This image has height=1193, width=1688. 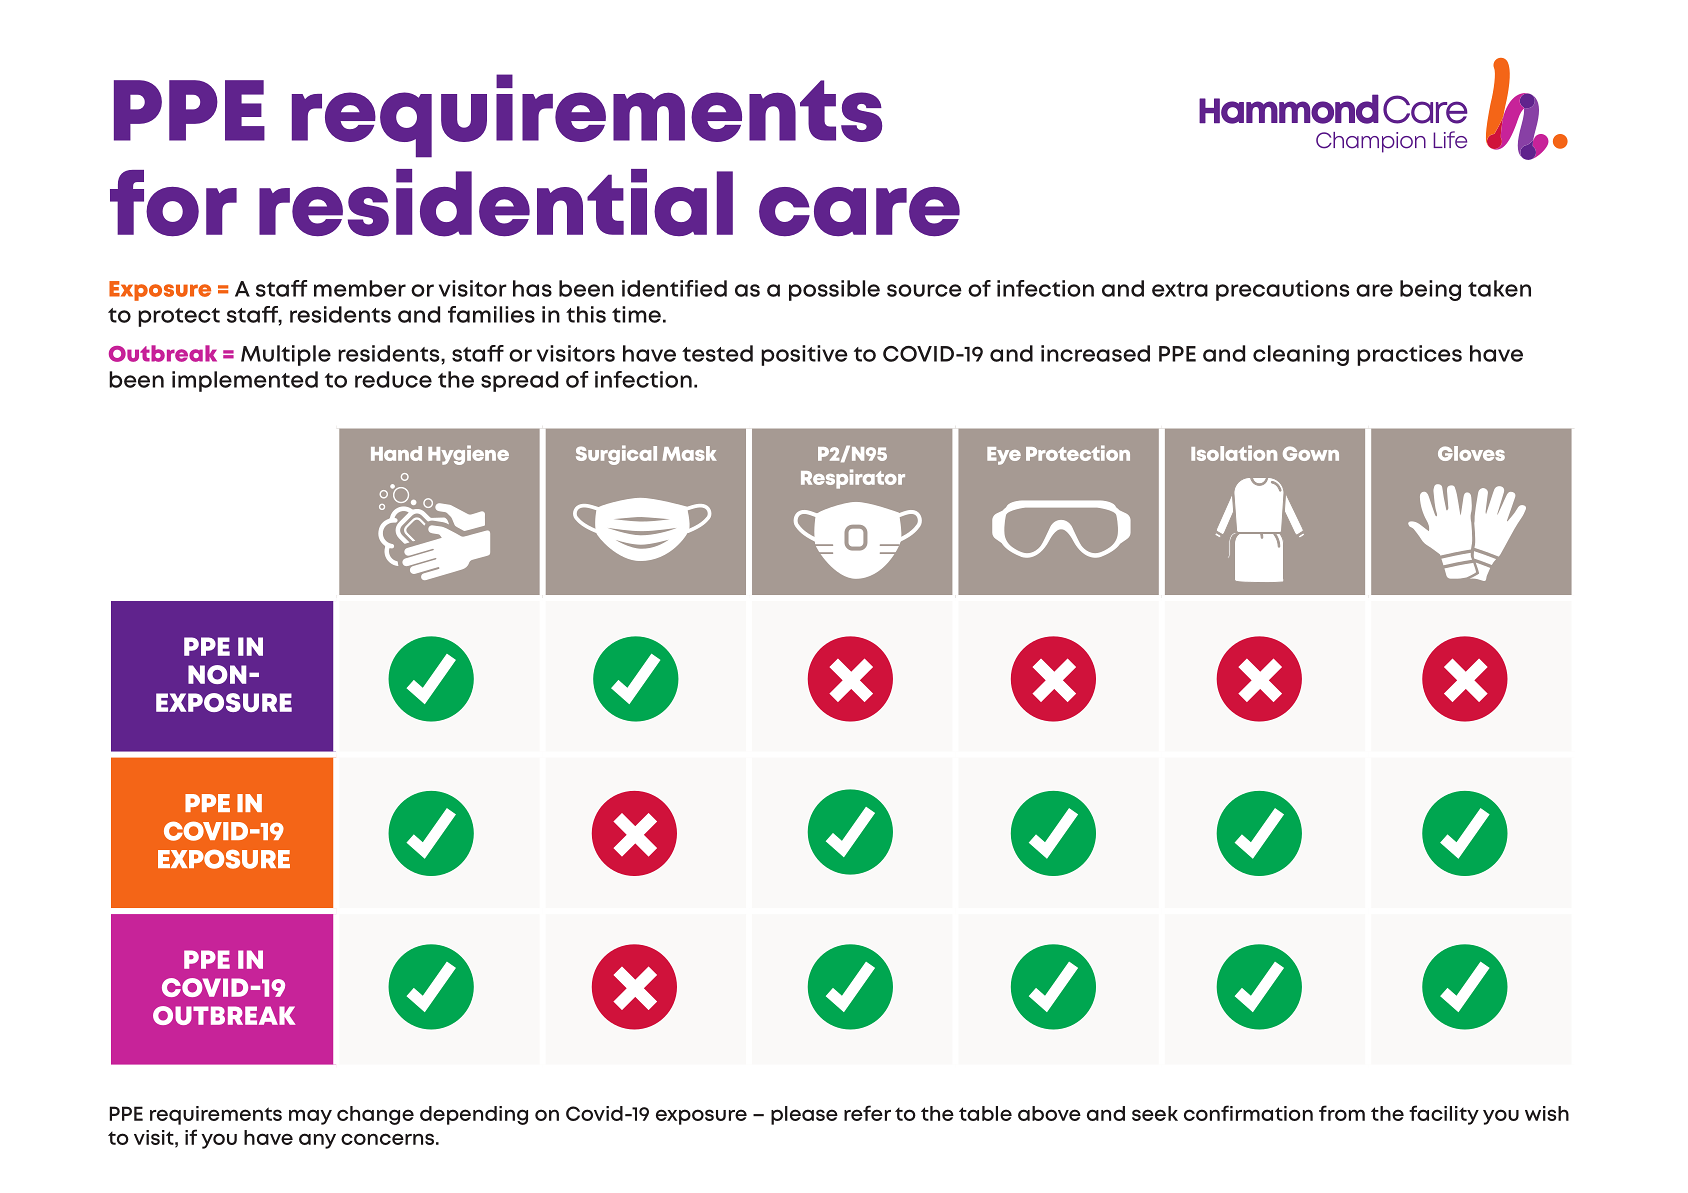 I want to click on refer, so click(x=867, y=1113).
